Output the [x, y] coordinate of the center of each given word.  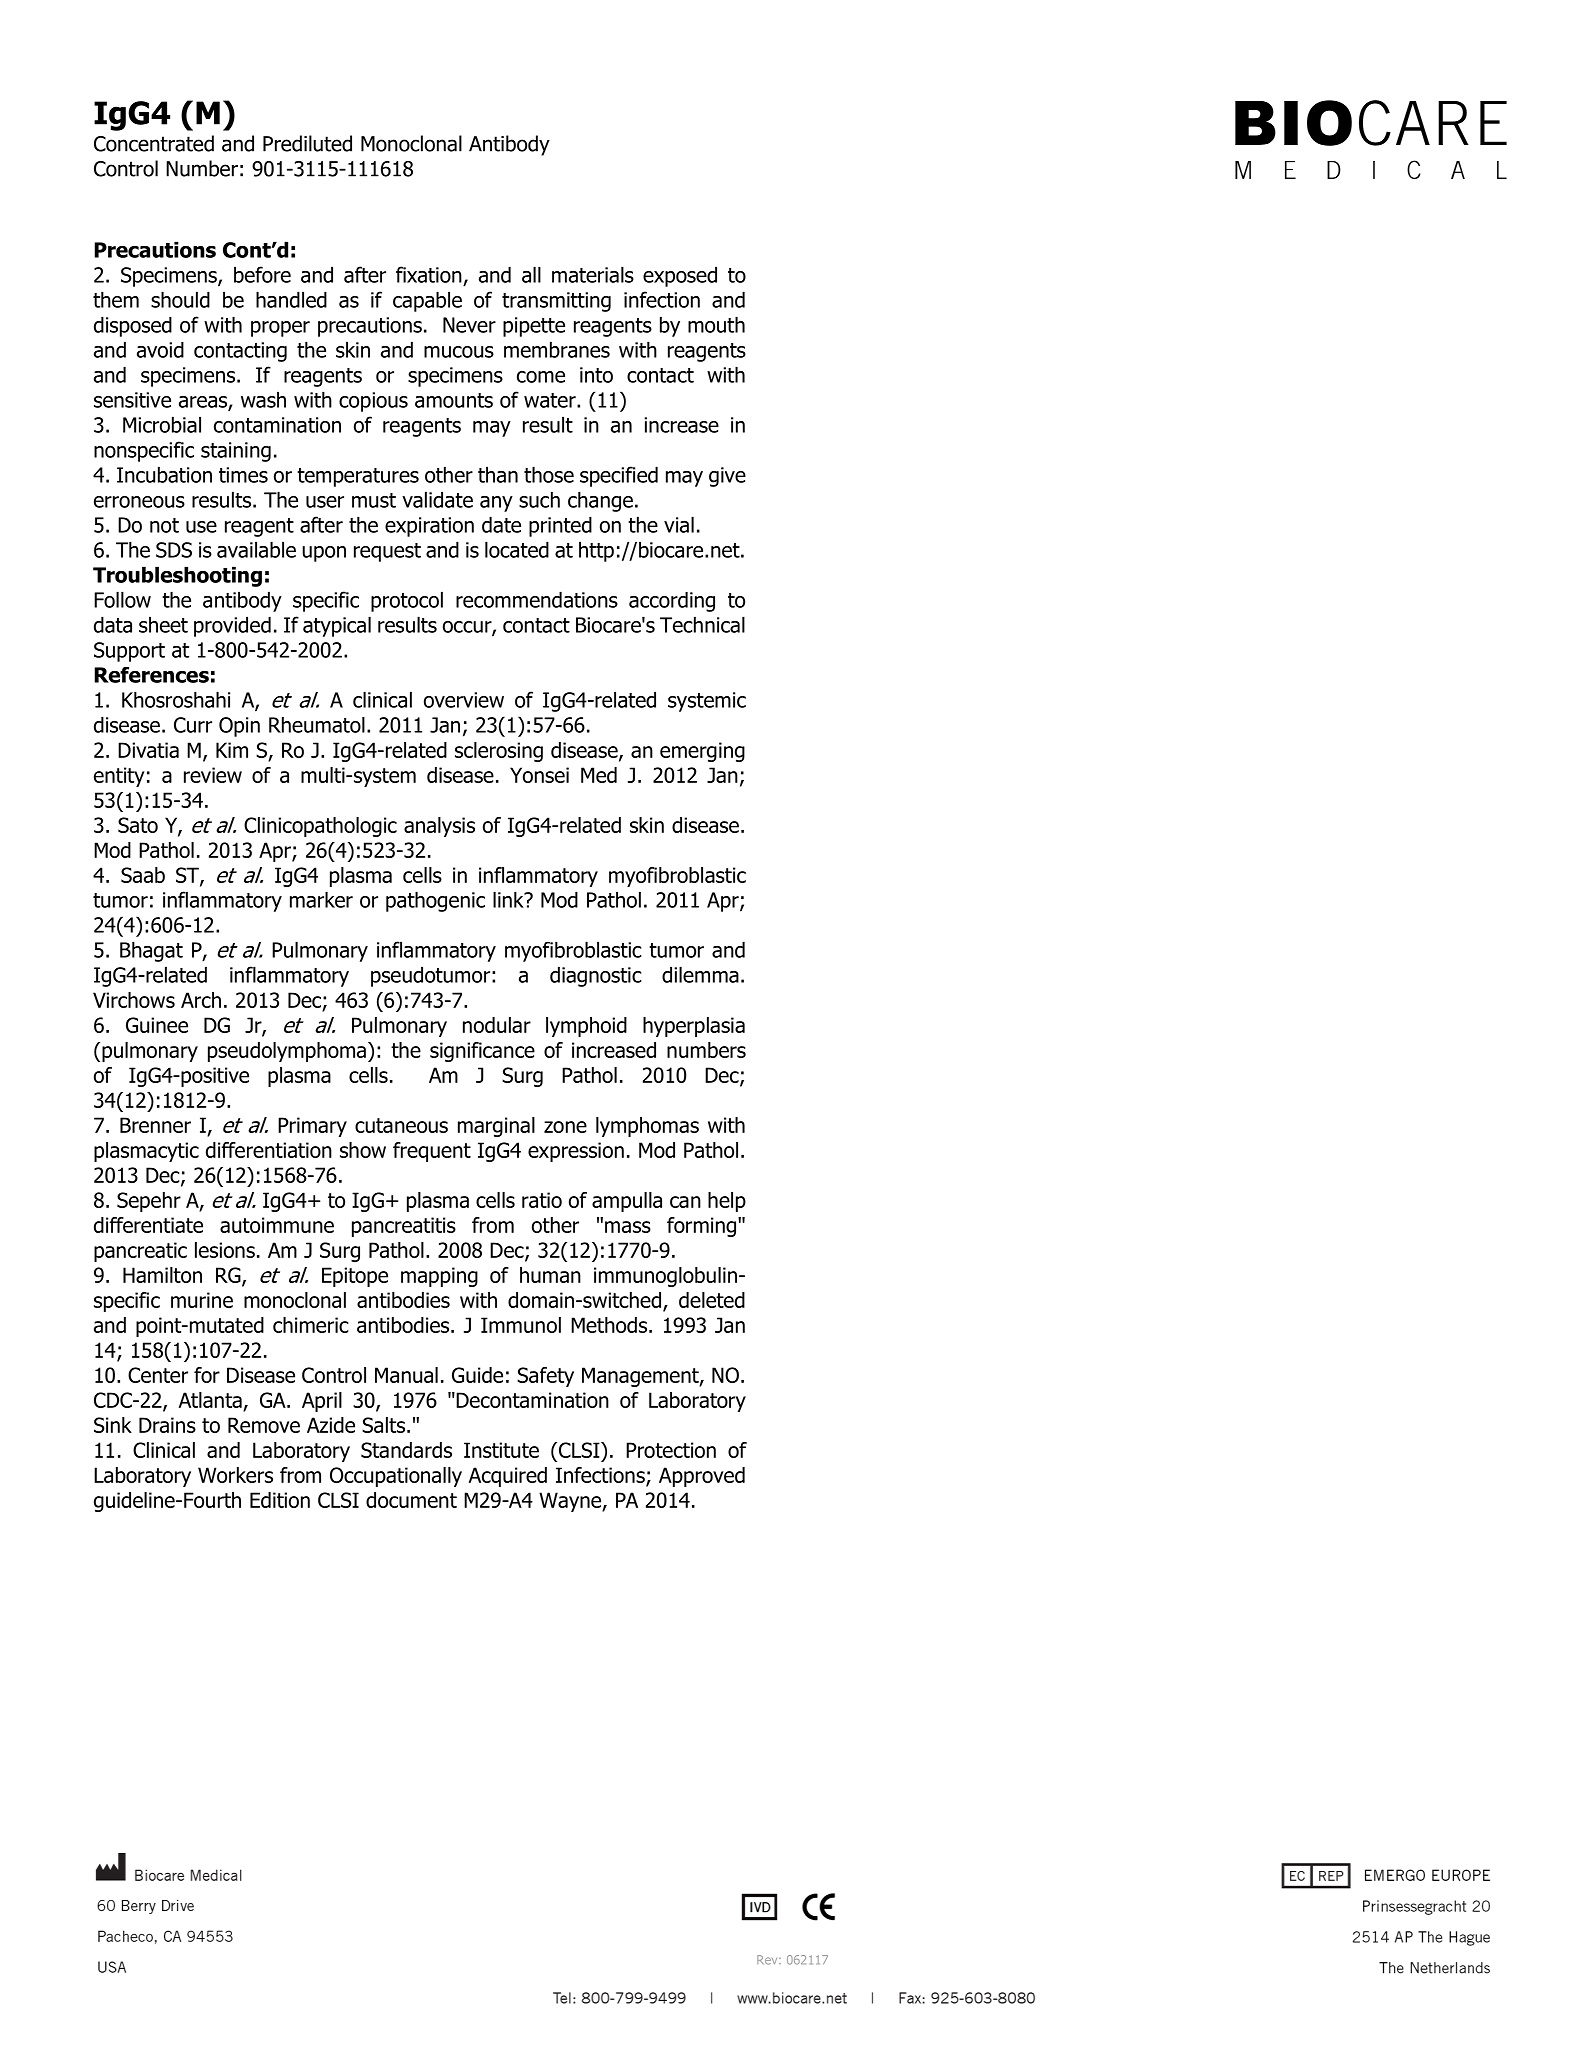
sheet [163, 624]
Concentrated [154, 143]
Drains [167, 1425]
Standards [406, 1450]
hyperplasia [694, 1027]
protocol [407, 601]
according [672, 602]
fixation [429, 274]
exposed [680, 276]
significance [482, 1052]
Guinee [157, 1025]
